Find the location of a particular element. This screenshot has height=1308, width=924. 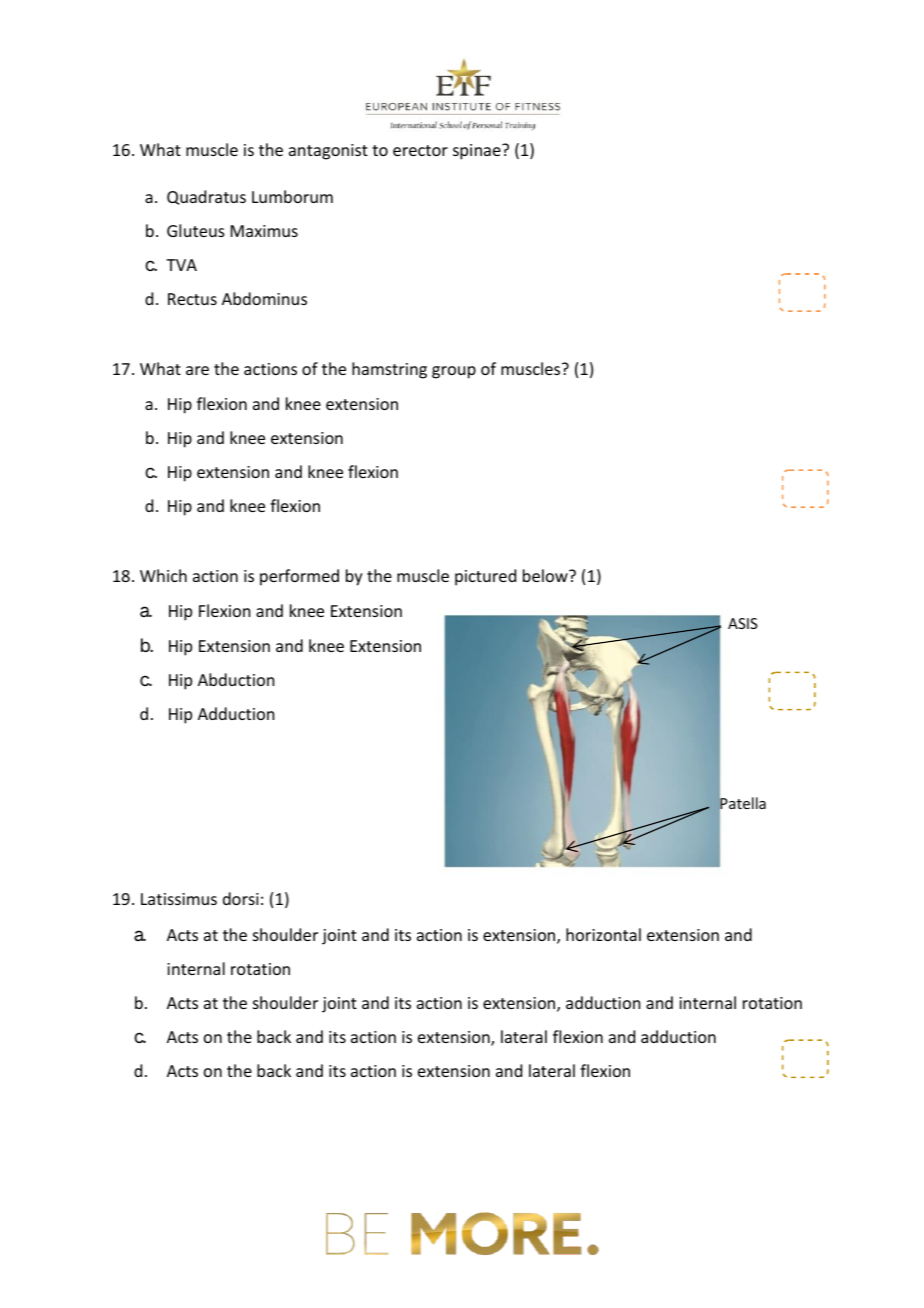

below is located at coordinates (546, 575).
